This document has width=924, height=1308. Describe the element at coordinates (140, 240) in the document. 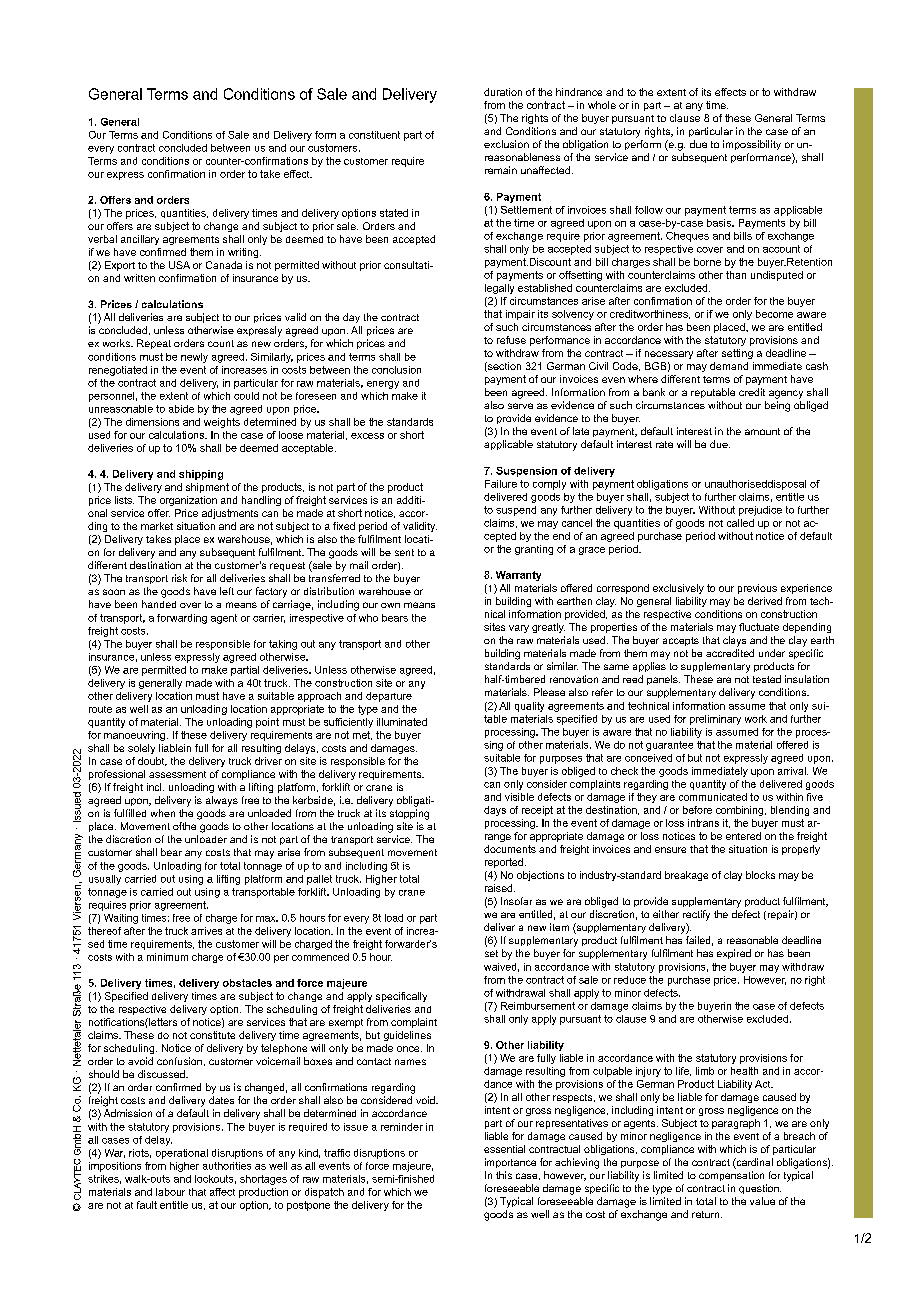

I see `ancillary` at that location.
